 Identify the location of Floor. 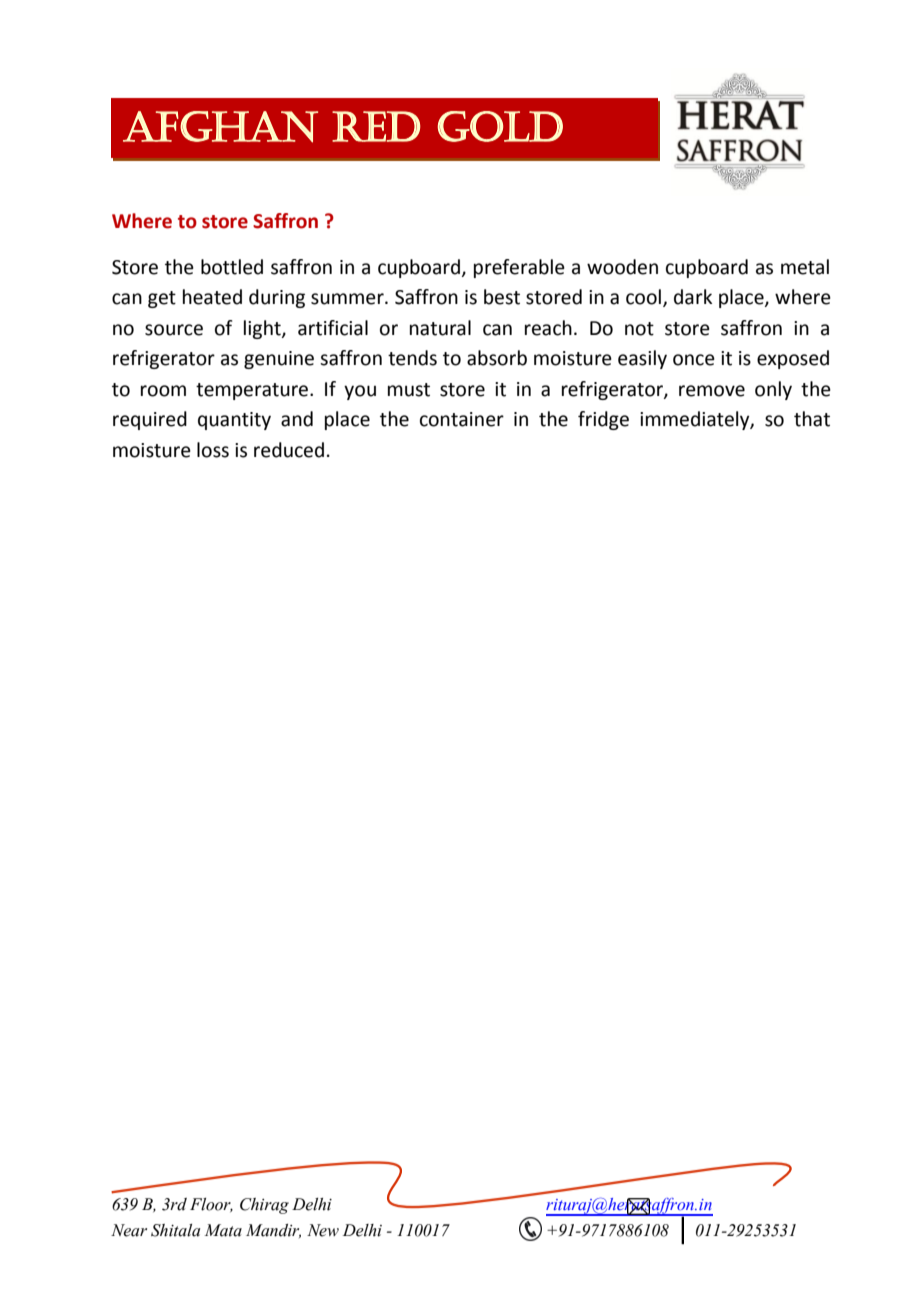
(211, 1205).
